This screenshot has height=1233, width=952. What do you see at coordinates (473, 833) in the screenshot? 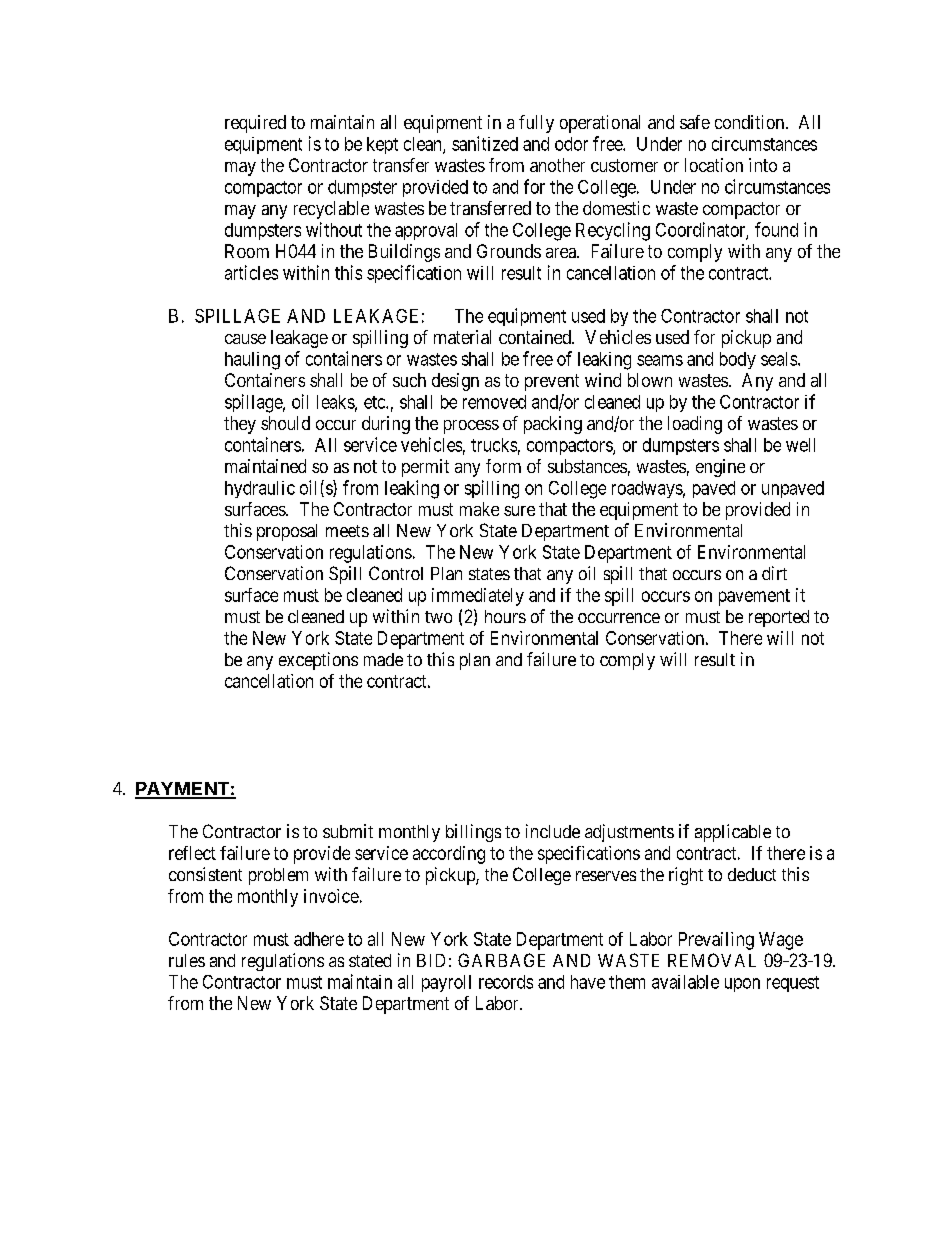
I see `billings` at bounding box center [473, 833].
